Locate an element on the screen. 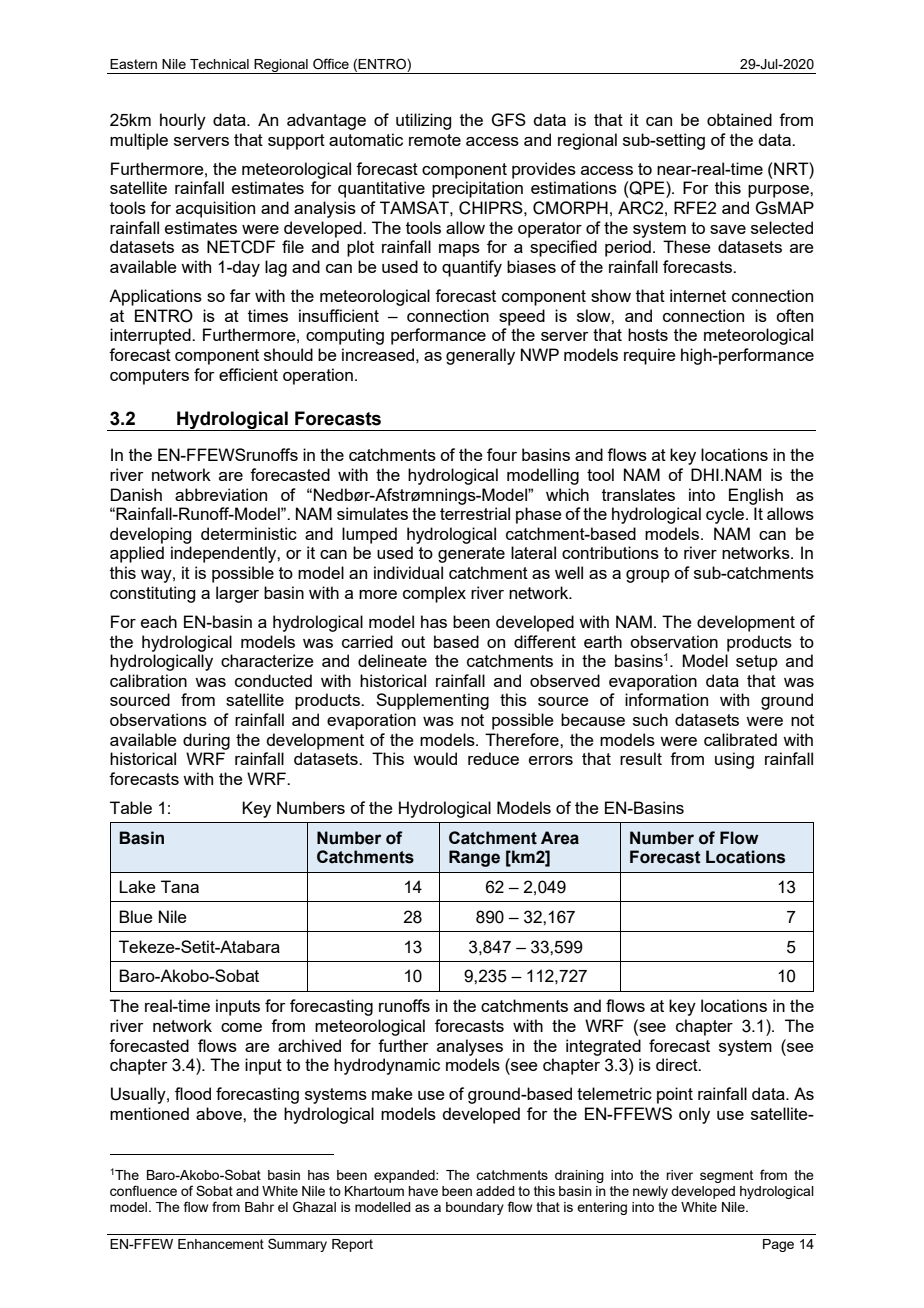  setup is located at coordinates (757, 663).
